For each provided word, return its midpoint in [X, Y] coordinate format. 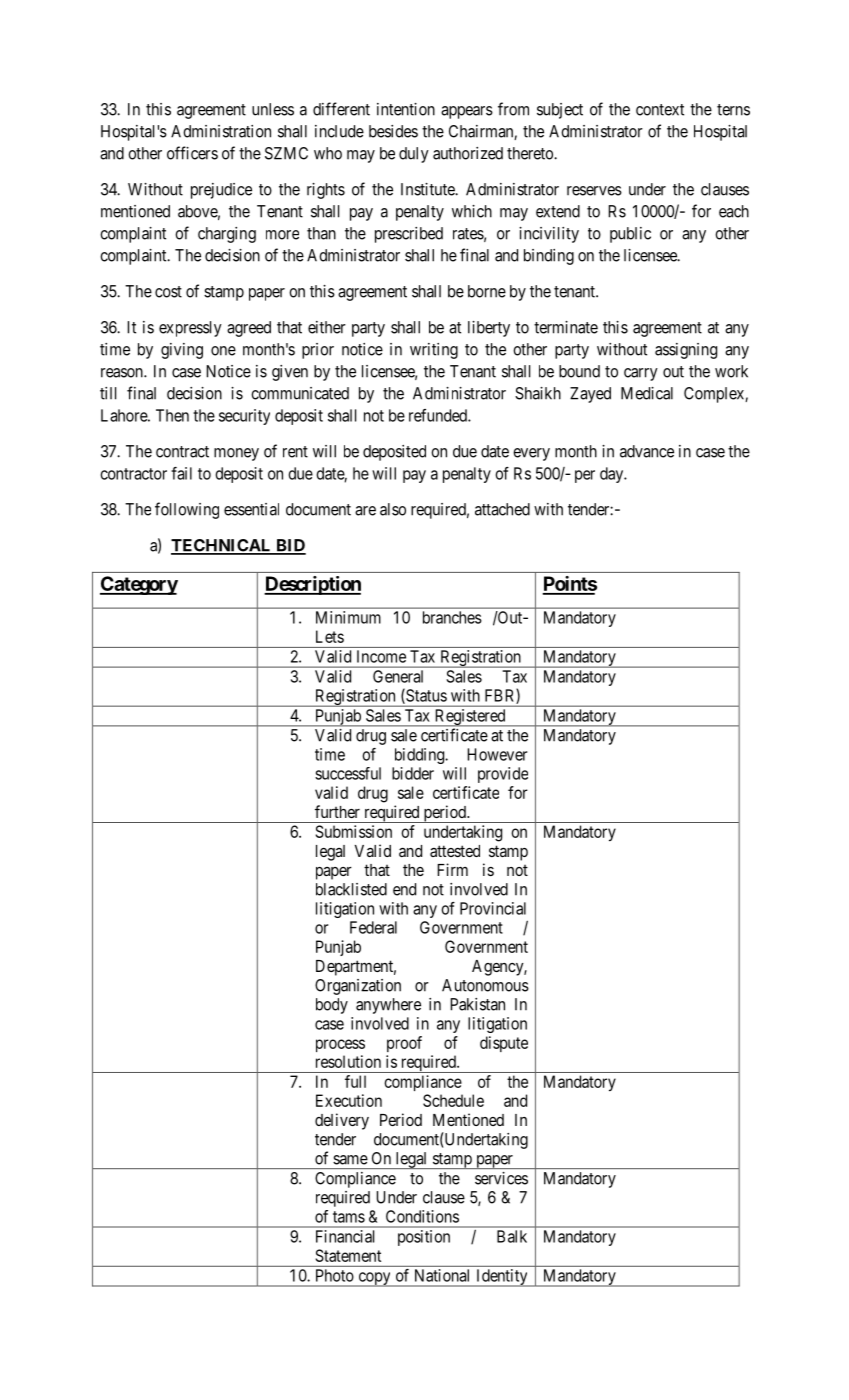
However [497, 754]
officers [192, 153]
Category [139, 585]
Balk [512, 1236]
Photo [334, 1275]
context [660, 110]
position [424, 1238]
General [398, 676]
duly [414, 155]
